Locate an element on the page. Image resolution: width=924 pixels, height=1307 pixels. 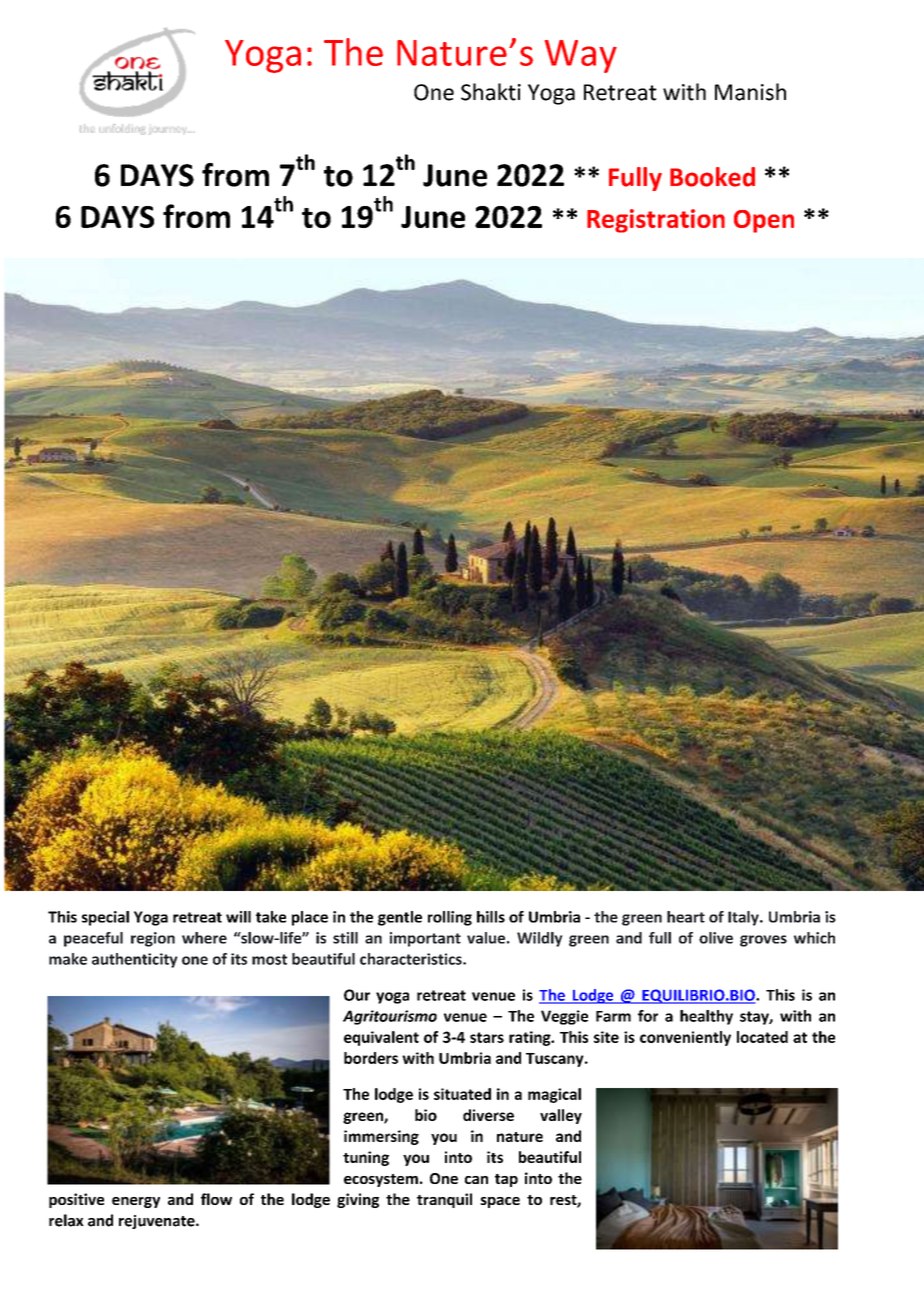
Way is located at coordinates (581, 56).
